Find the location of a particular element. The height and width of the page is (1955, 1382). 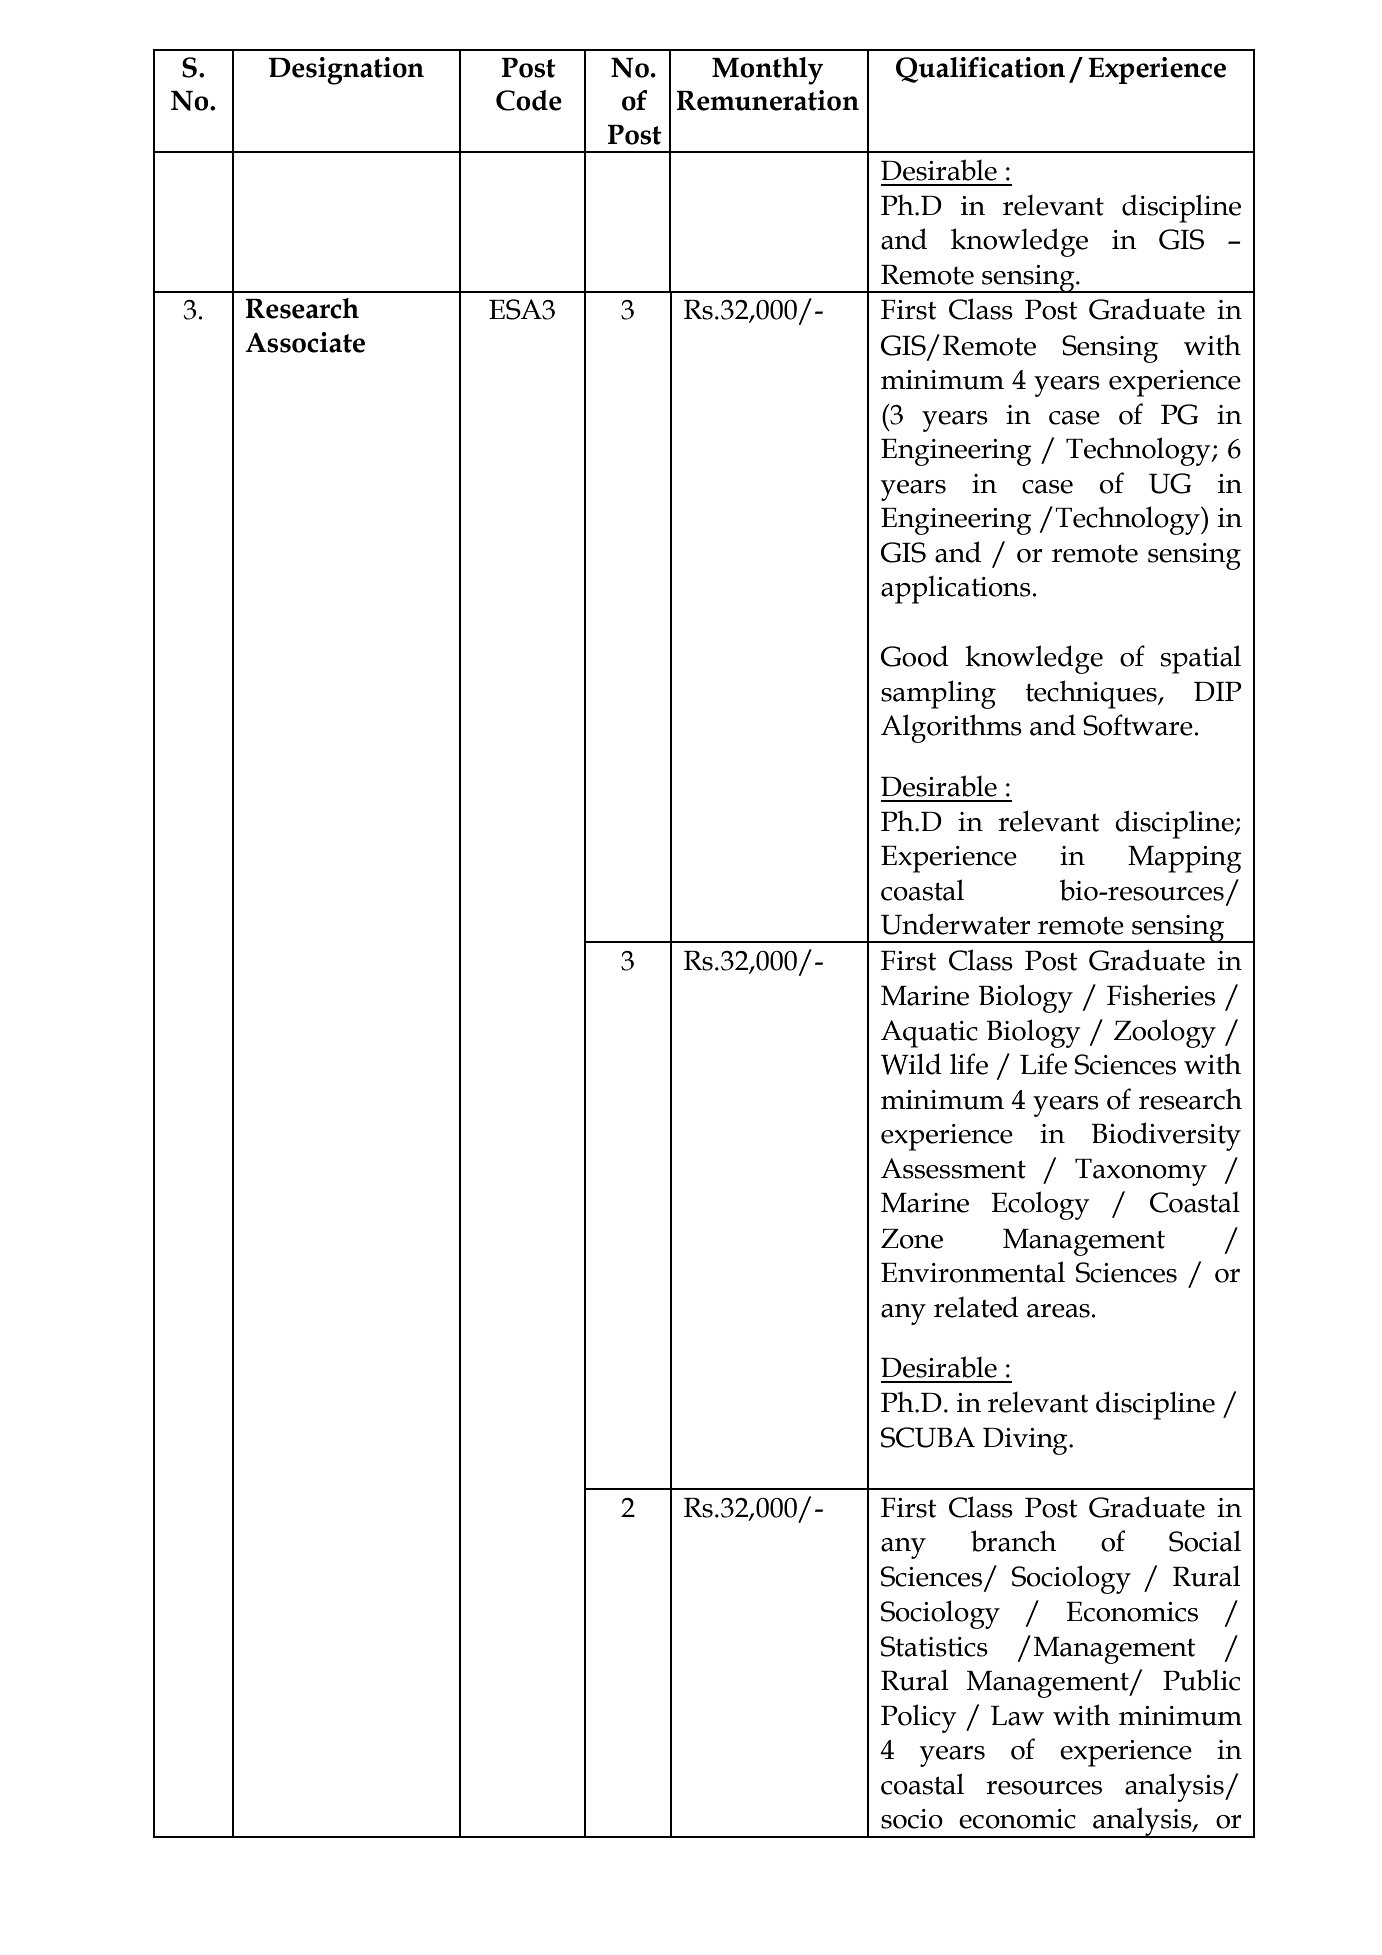

Policy is located at coordinates (919, 1718).
